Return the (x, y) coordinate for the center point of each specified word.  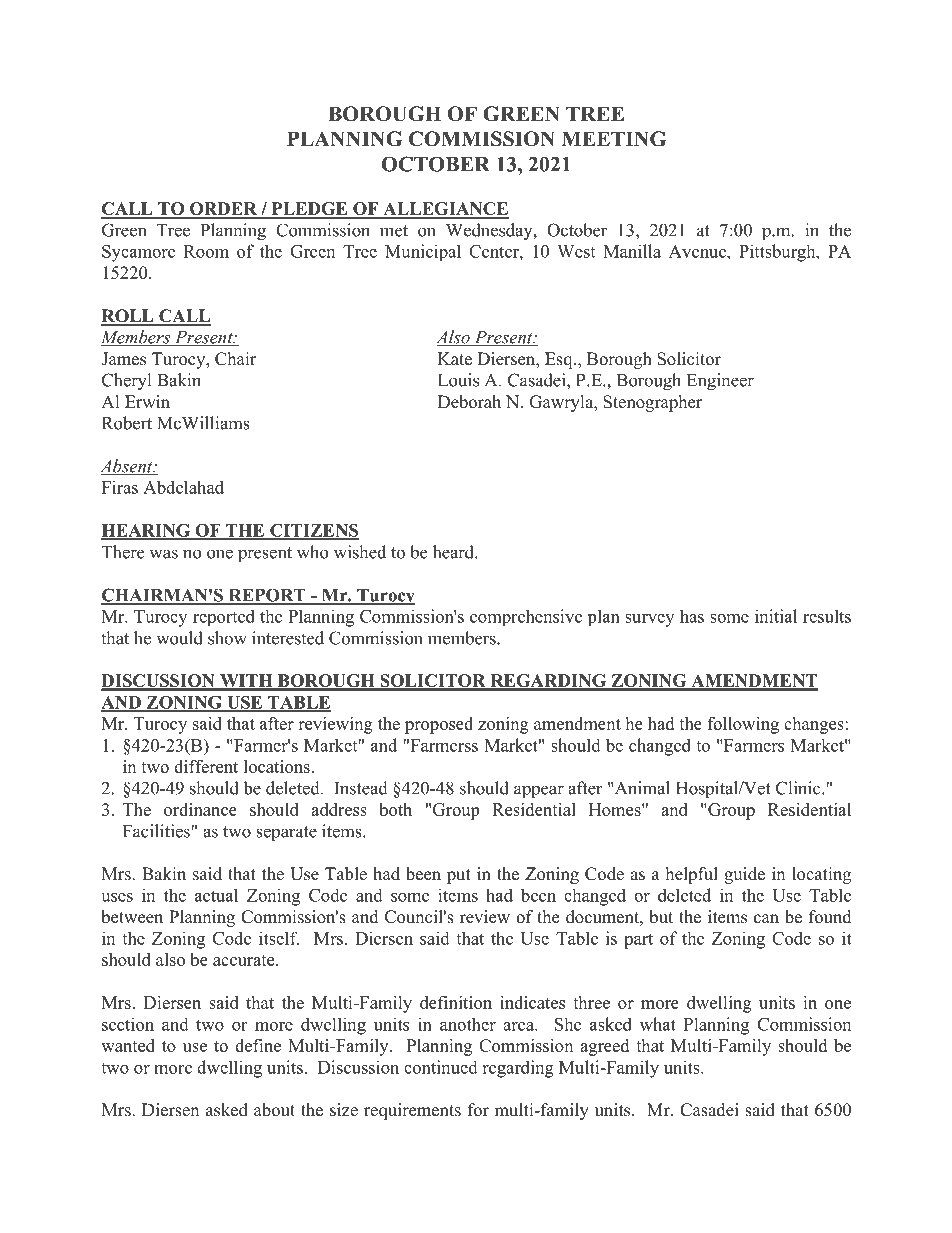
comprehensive (526, 617)
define (258, 1045)
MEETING (614, 139)
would (179, 638)
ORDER (223, 210)
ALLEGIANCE (445, 210)
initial (776, 616)
